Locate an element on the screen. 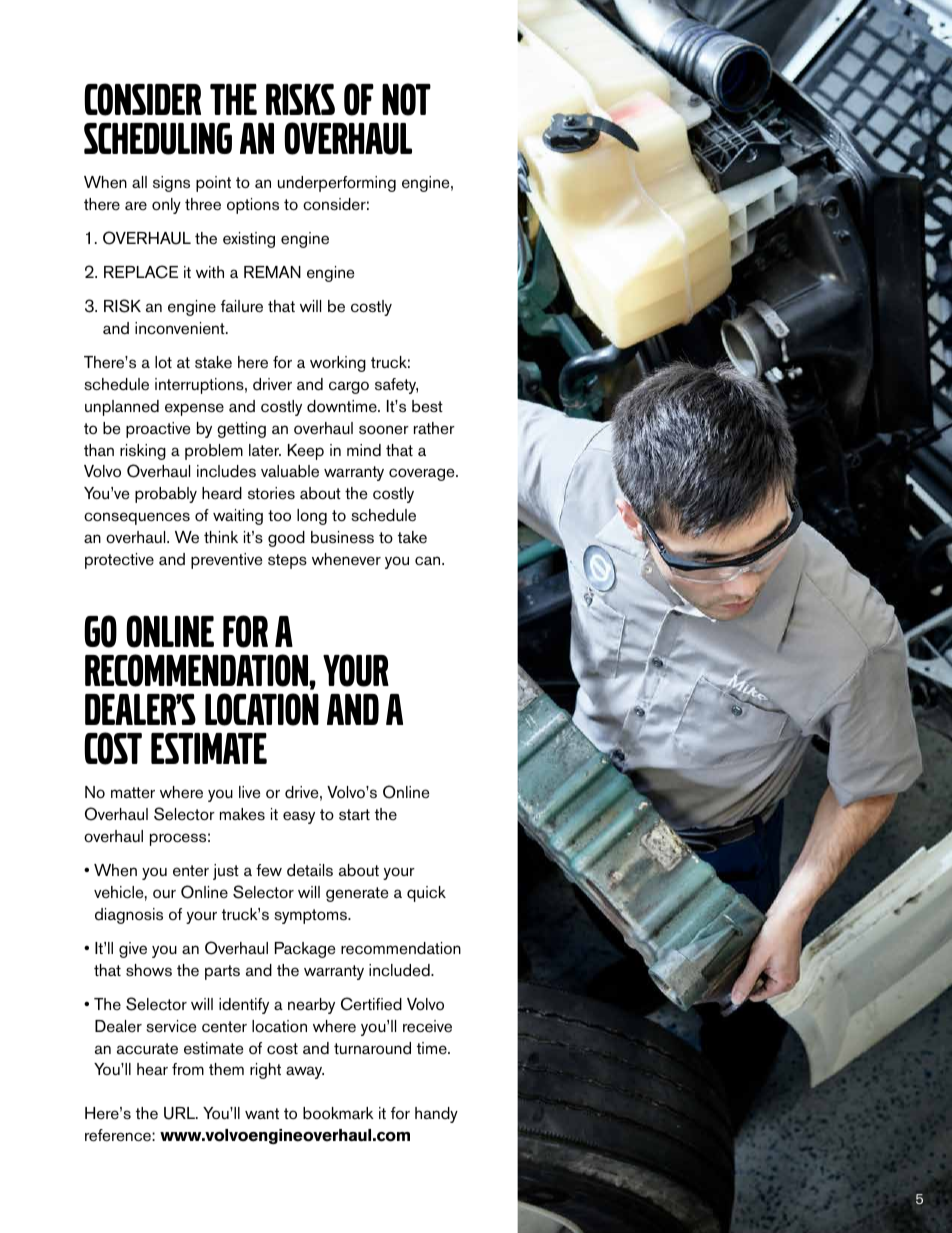 The image size is (952, 1233). steps is located at coordinates (287, 561).
